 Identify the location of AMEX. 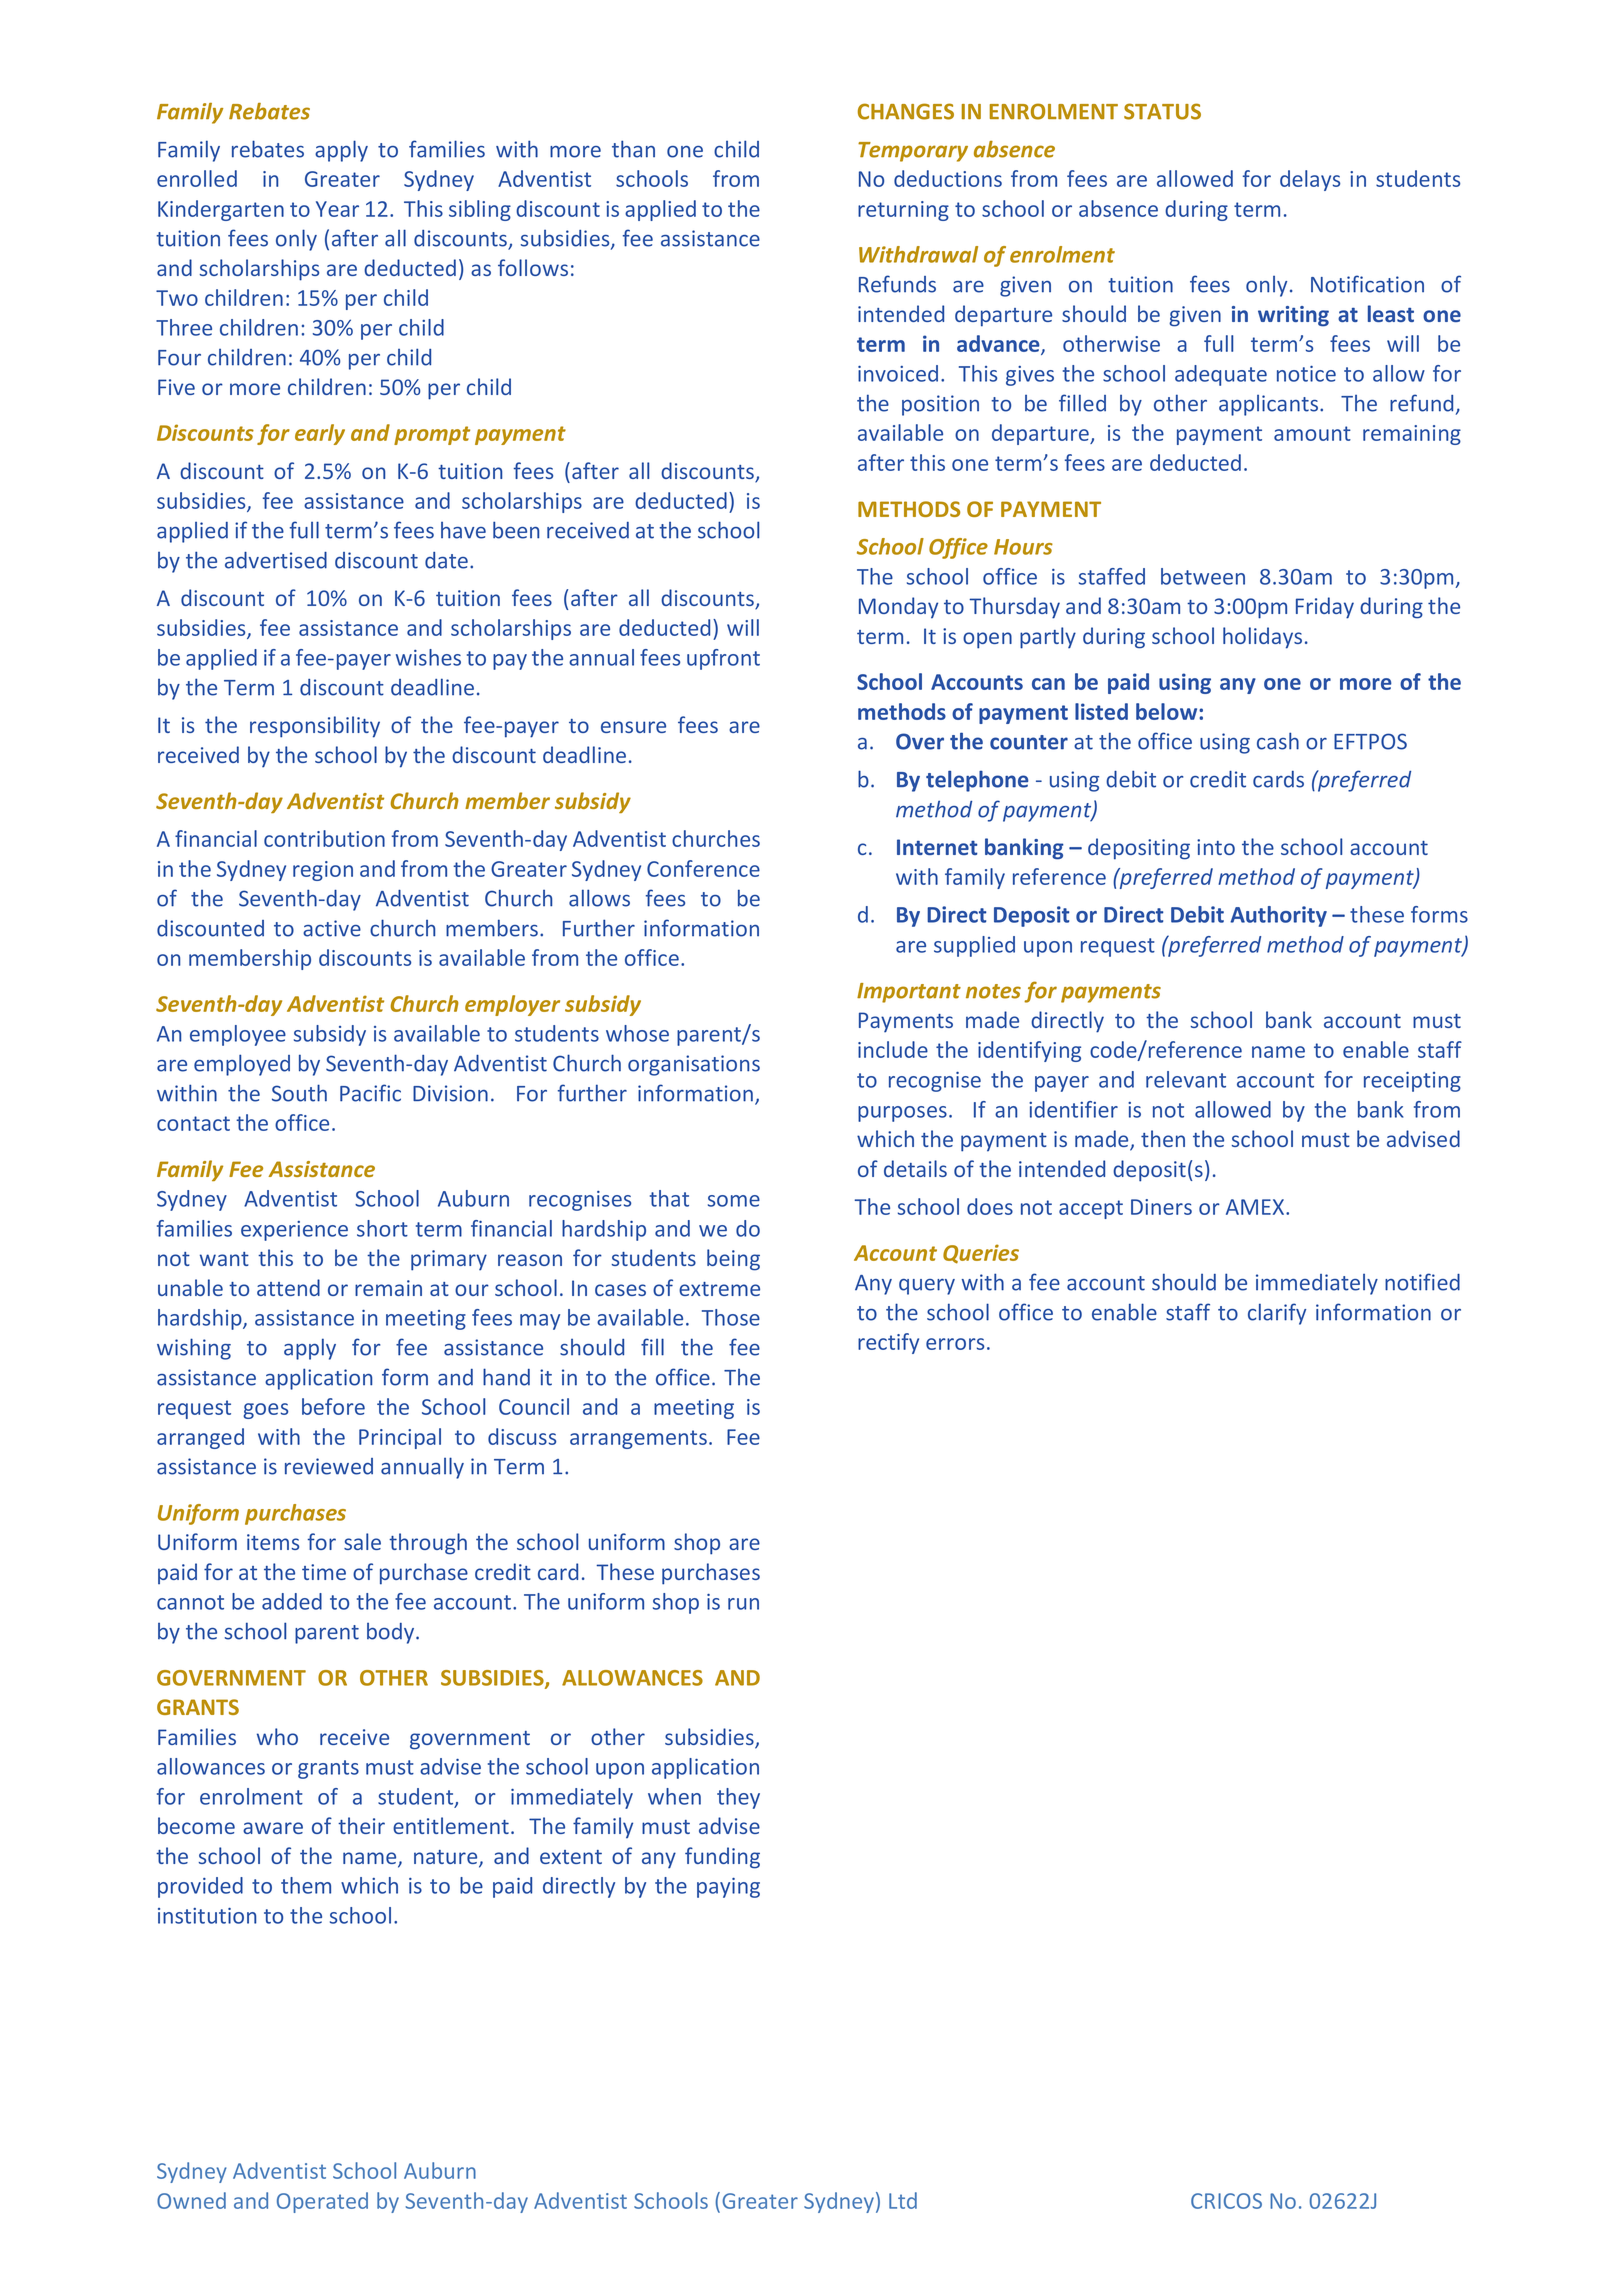
(1256, 1207).
